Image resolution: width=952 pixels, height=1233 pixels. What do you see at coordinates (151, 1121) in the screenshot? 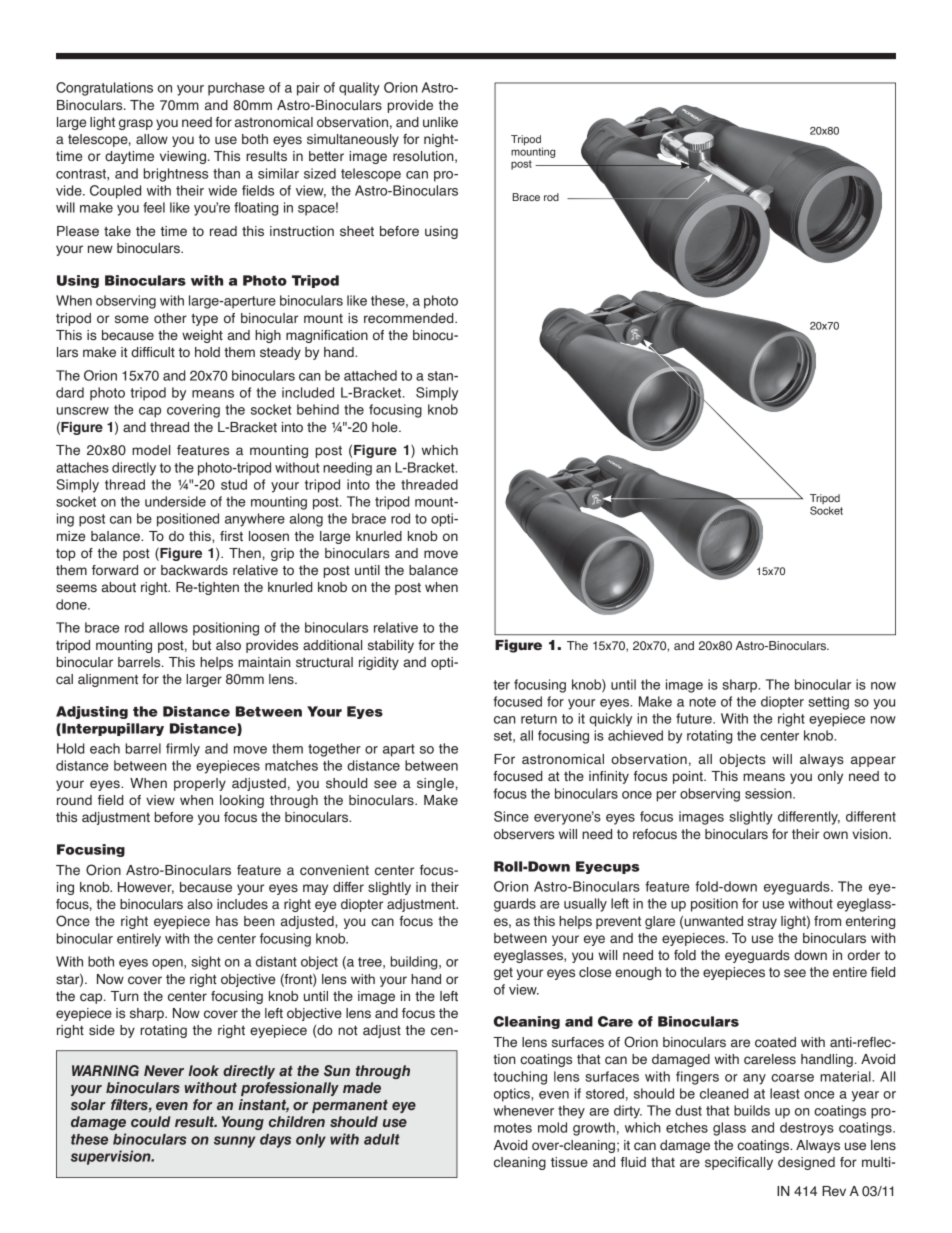
I see `could` at bounding box center [151, 1121].
